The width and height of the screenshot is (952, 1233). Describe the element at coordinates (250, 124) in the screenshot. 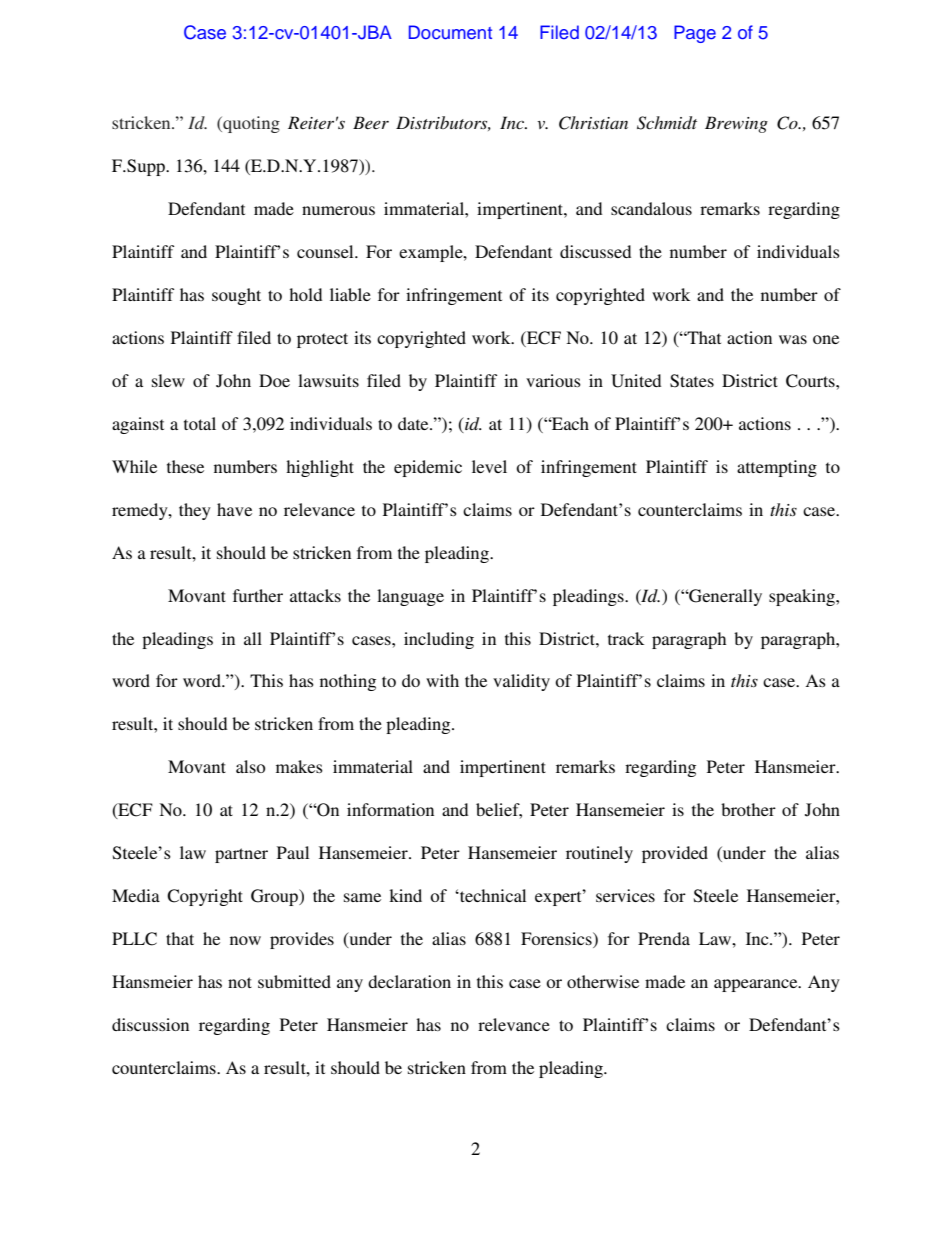

I see `quoting` at that location.
